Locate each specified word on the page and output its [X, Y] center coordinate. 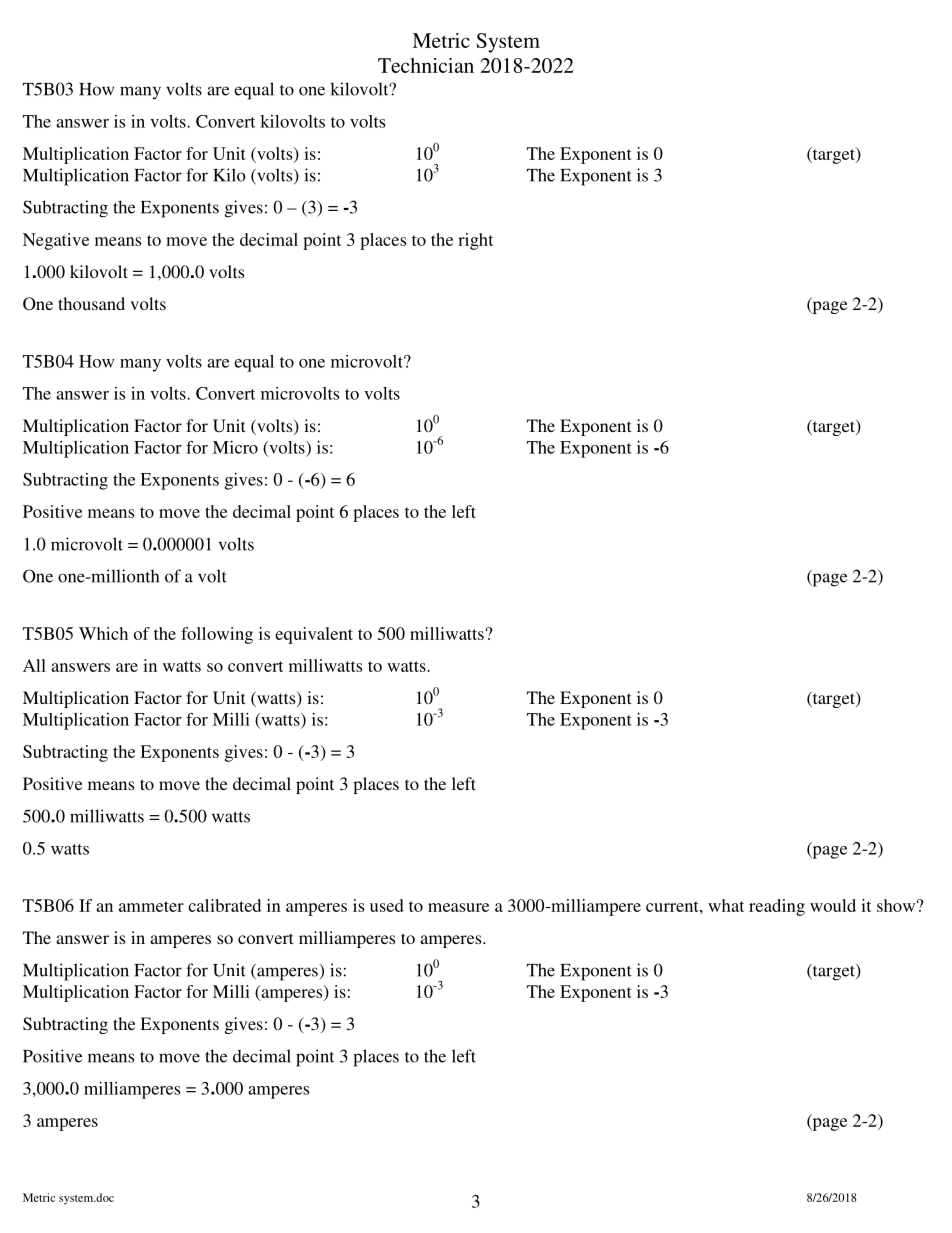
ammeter [151, 906]
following [217, 635]
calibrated [224, 905]
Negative [56, 241]
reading [777, 907]
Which [103, 633]
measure [458, 907]
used [387, 905]
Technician [426, 65]
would [833, 905]
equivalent [314, 635]
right [475, 241]
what [726, 905]
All [34, 665]
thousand [91, 303]
